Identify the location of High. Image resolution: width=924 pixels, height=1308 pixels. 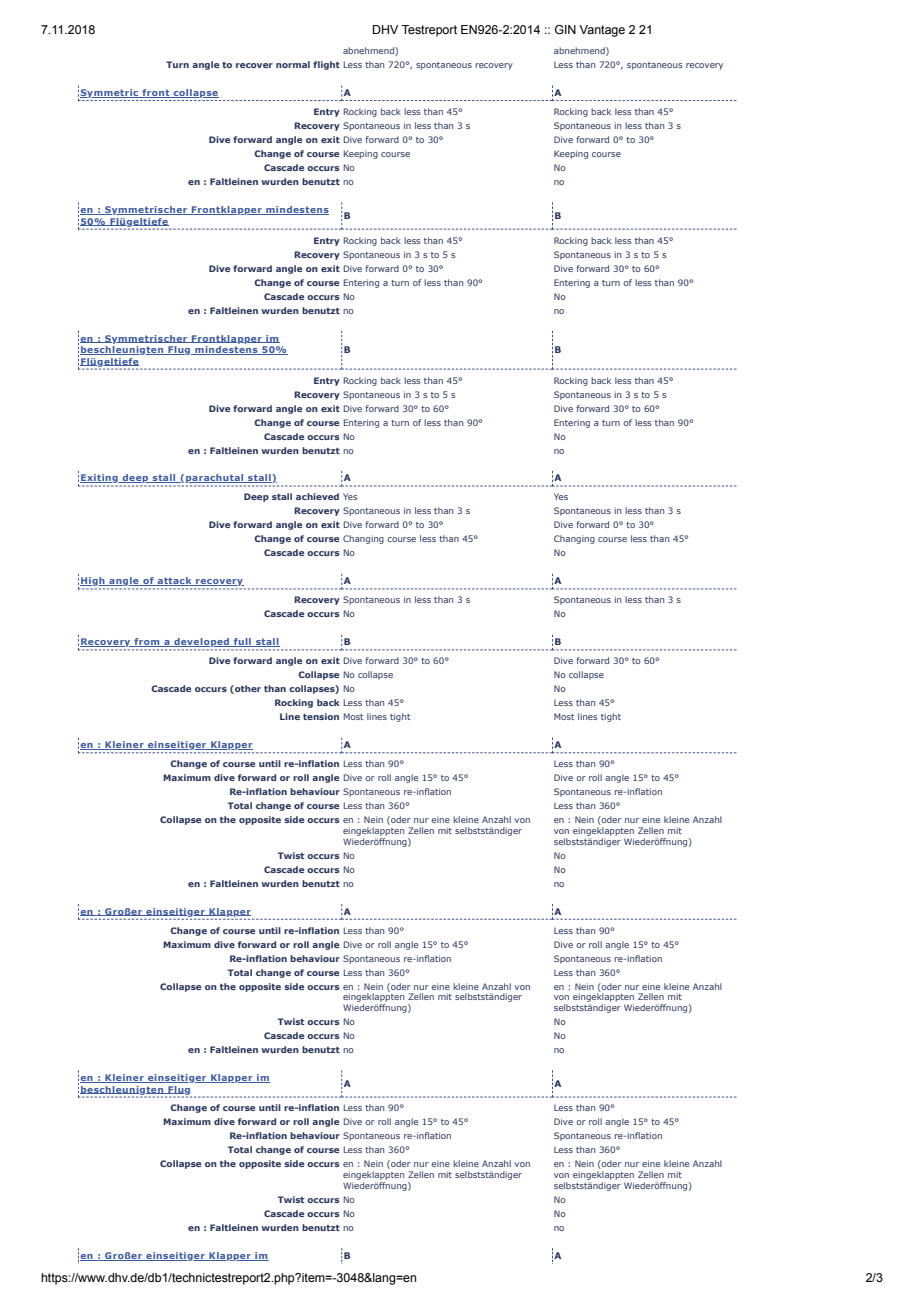
(93, 583).
